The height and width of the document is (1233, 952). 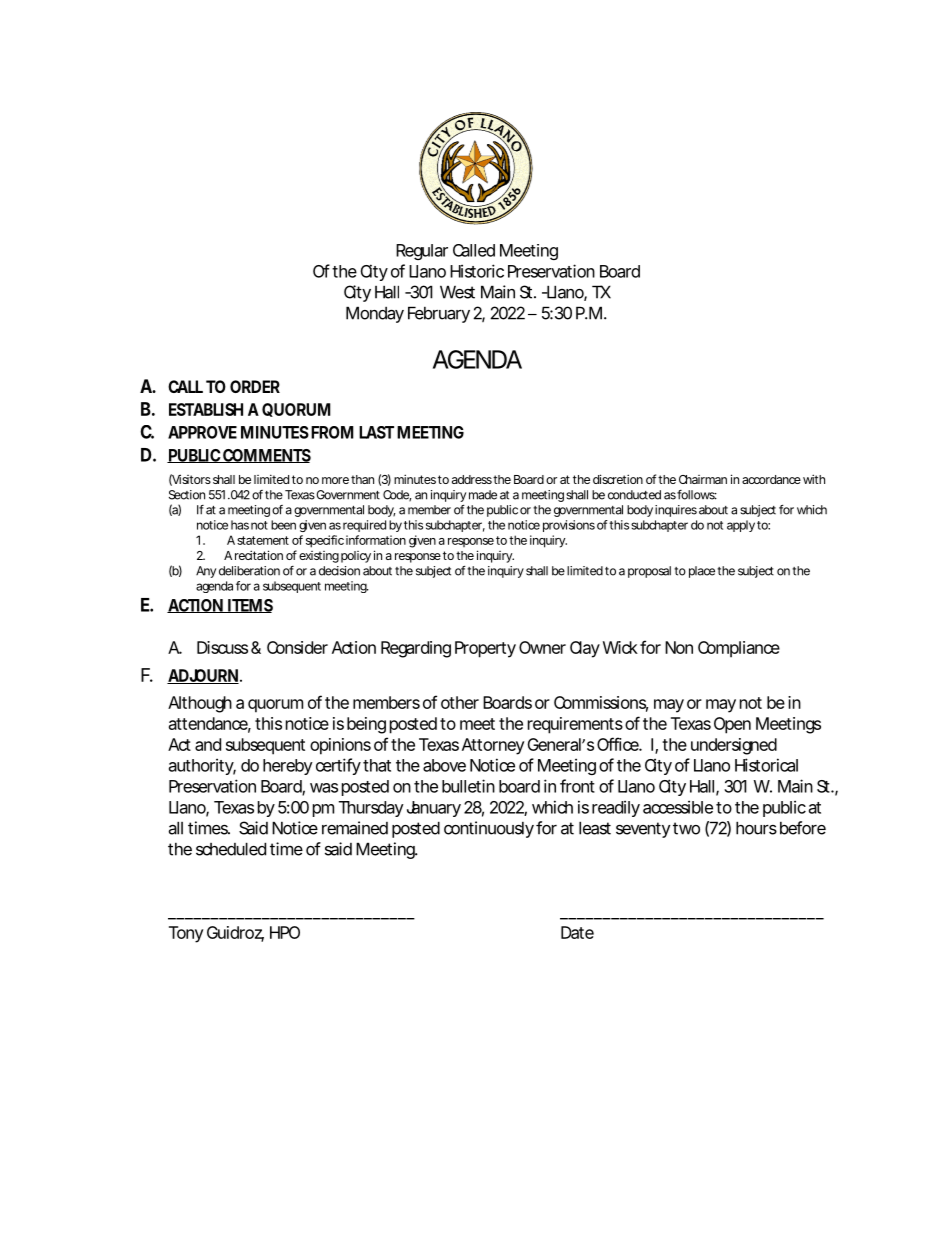 I want to click on Monday, so click(x=375, y=314).
